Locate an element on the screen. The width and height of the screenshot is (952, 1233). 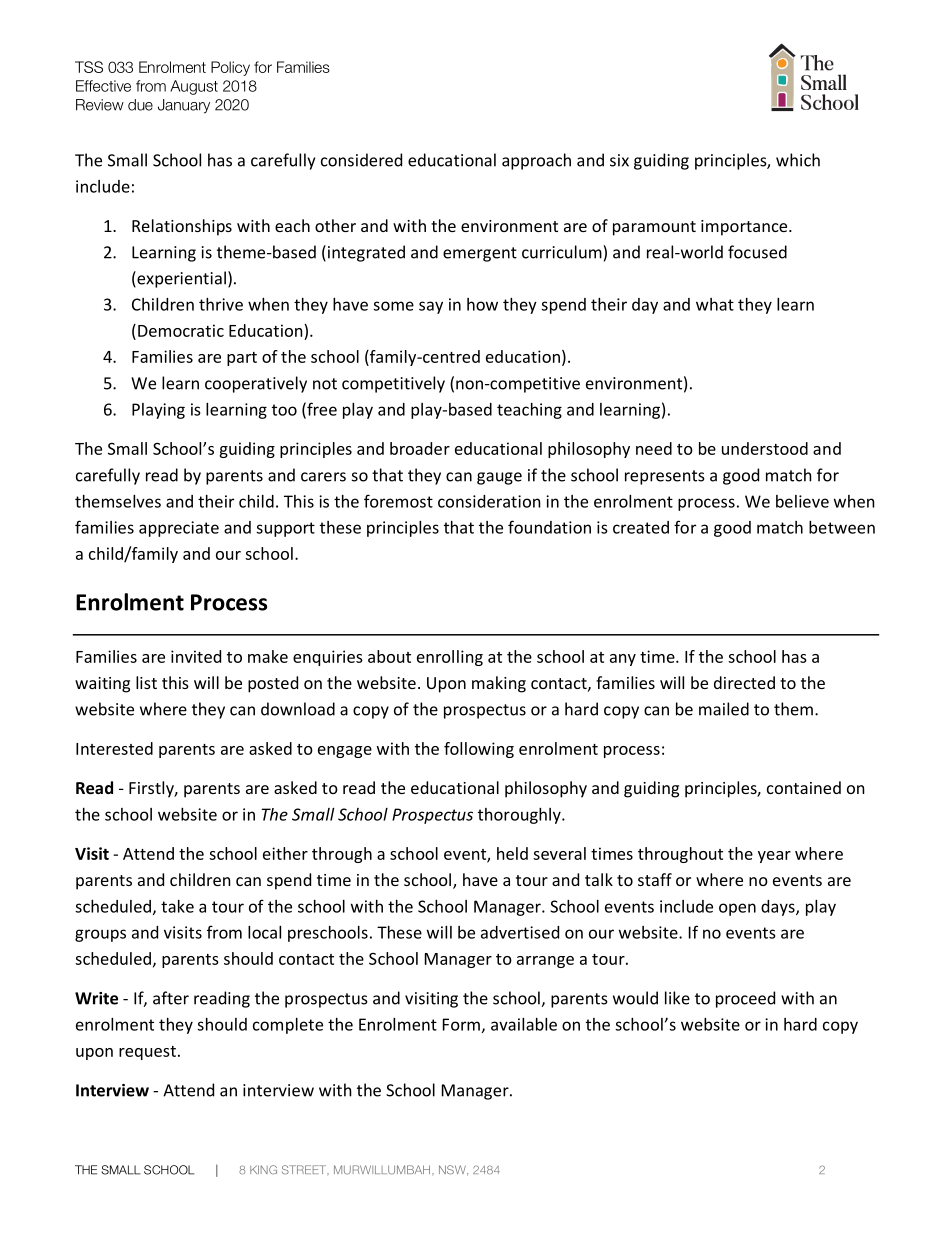
following is located at coordinates (479, 750).
